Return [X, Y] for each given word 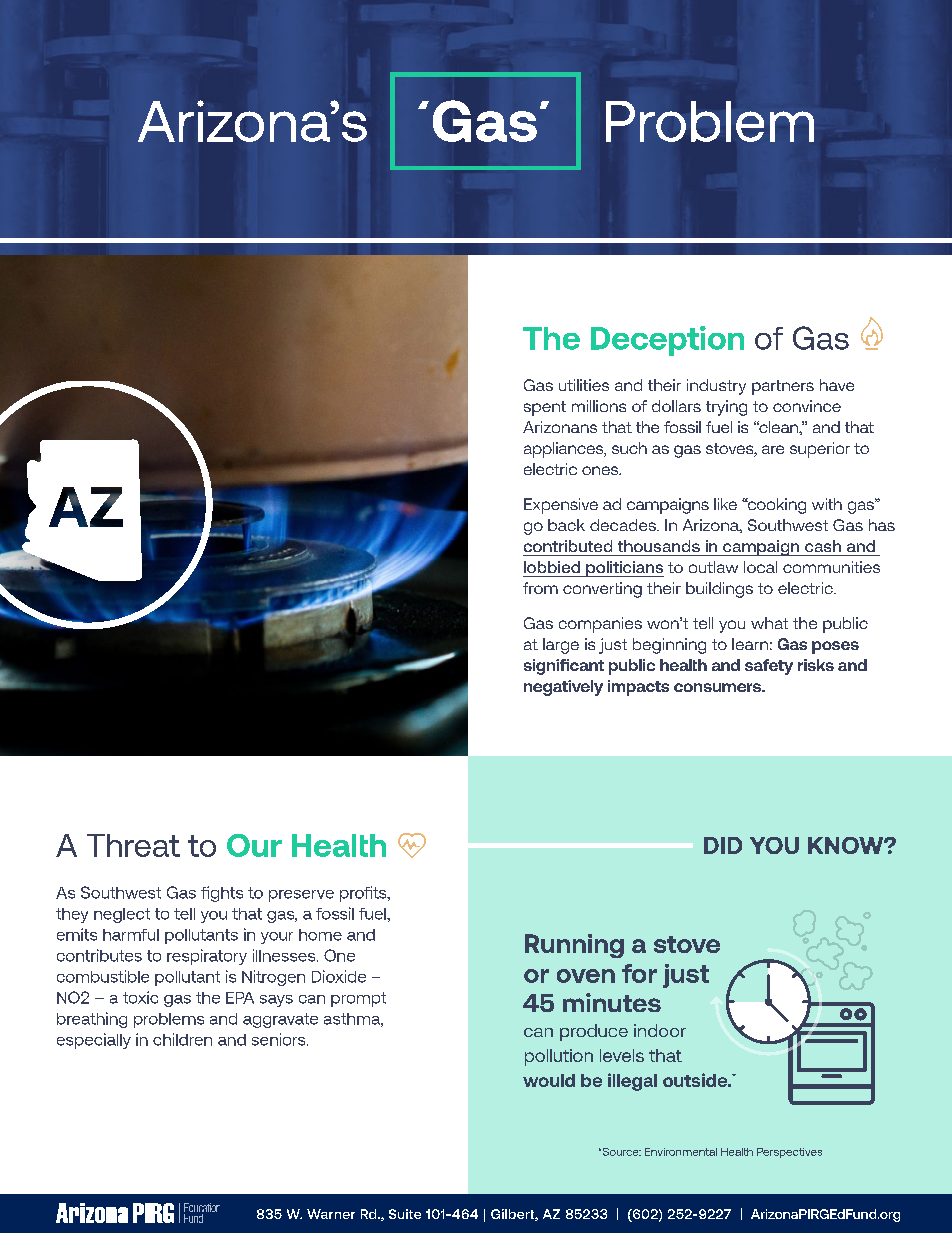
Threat [133, 845]
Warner [331, 1214]
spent [545, 408]
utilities [584, 385]
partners [783, 387]
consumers [718, 687]
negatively [563, 688]
